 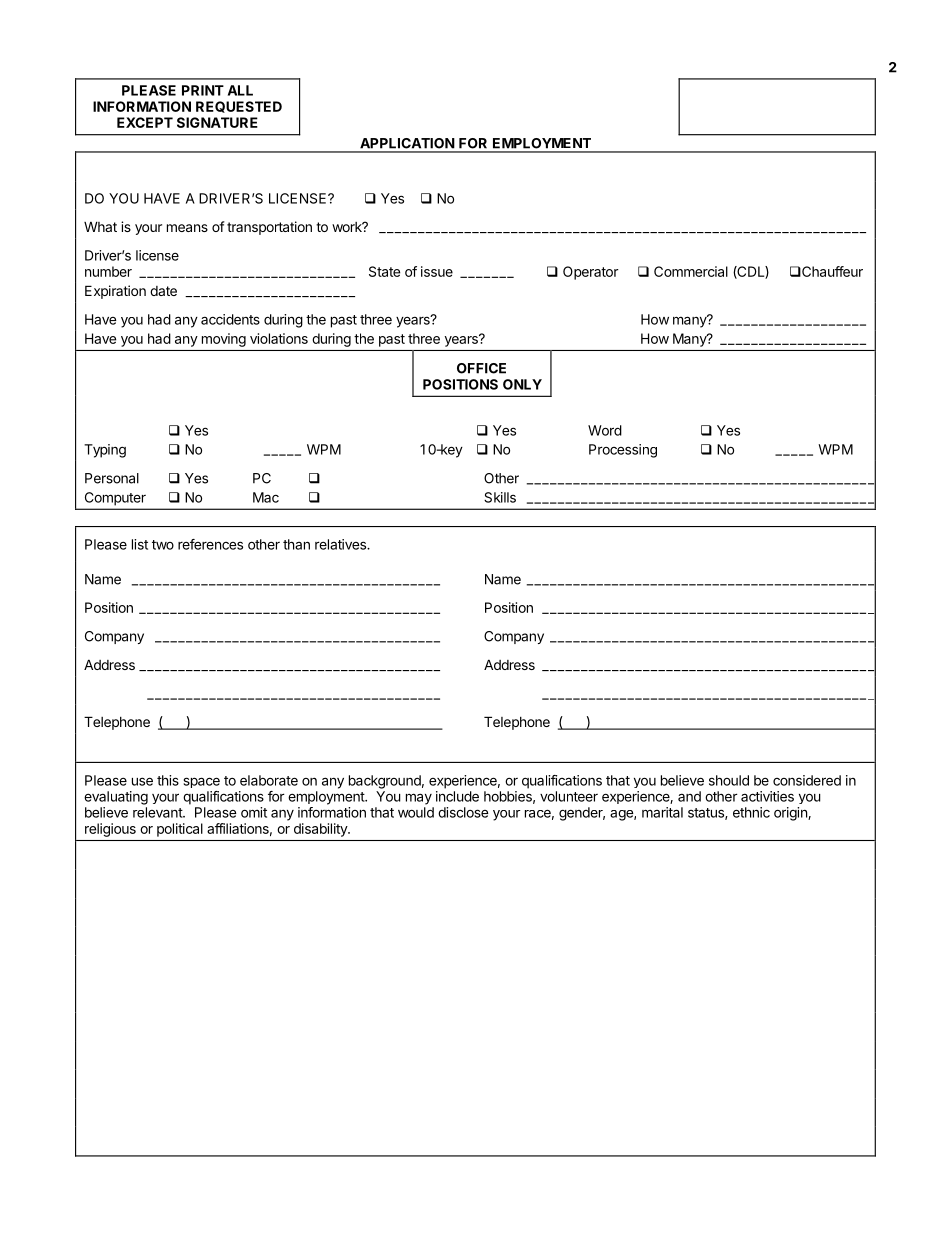 I want to click on SIGNATURE, so click(x=217, y=122).
